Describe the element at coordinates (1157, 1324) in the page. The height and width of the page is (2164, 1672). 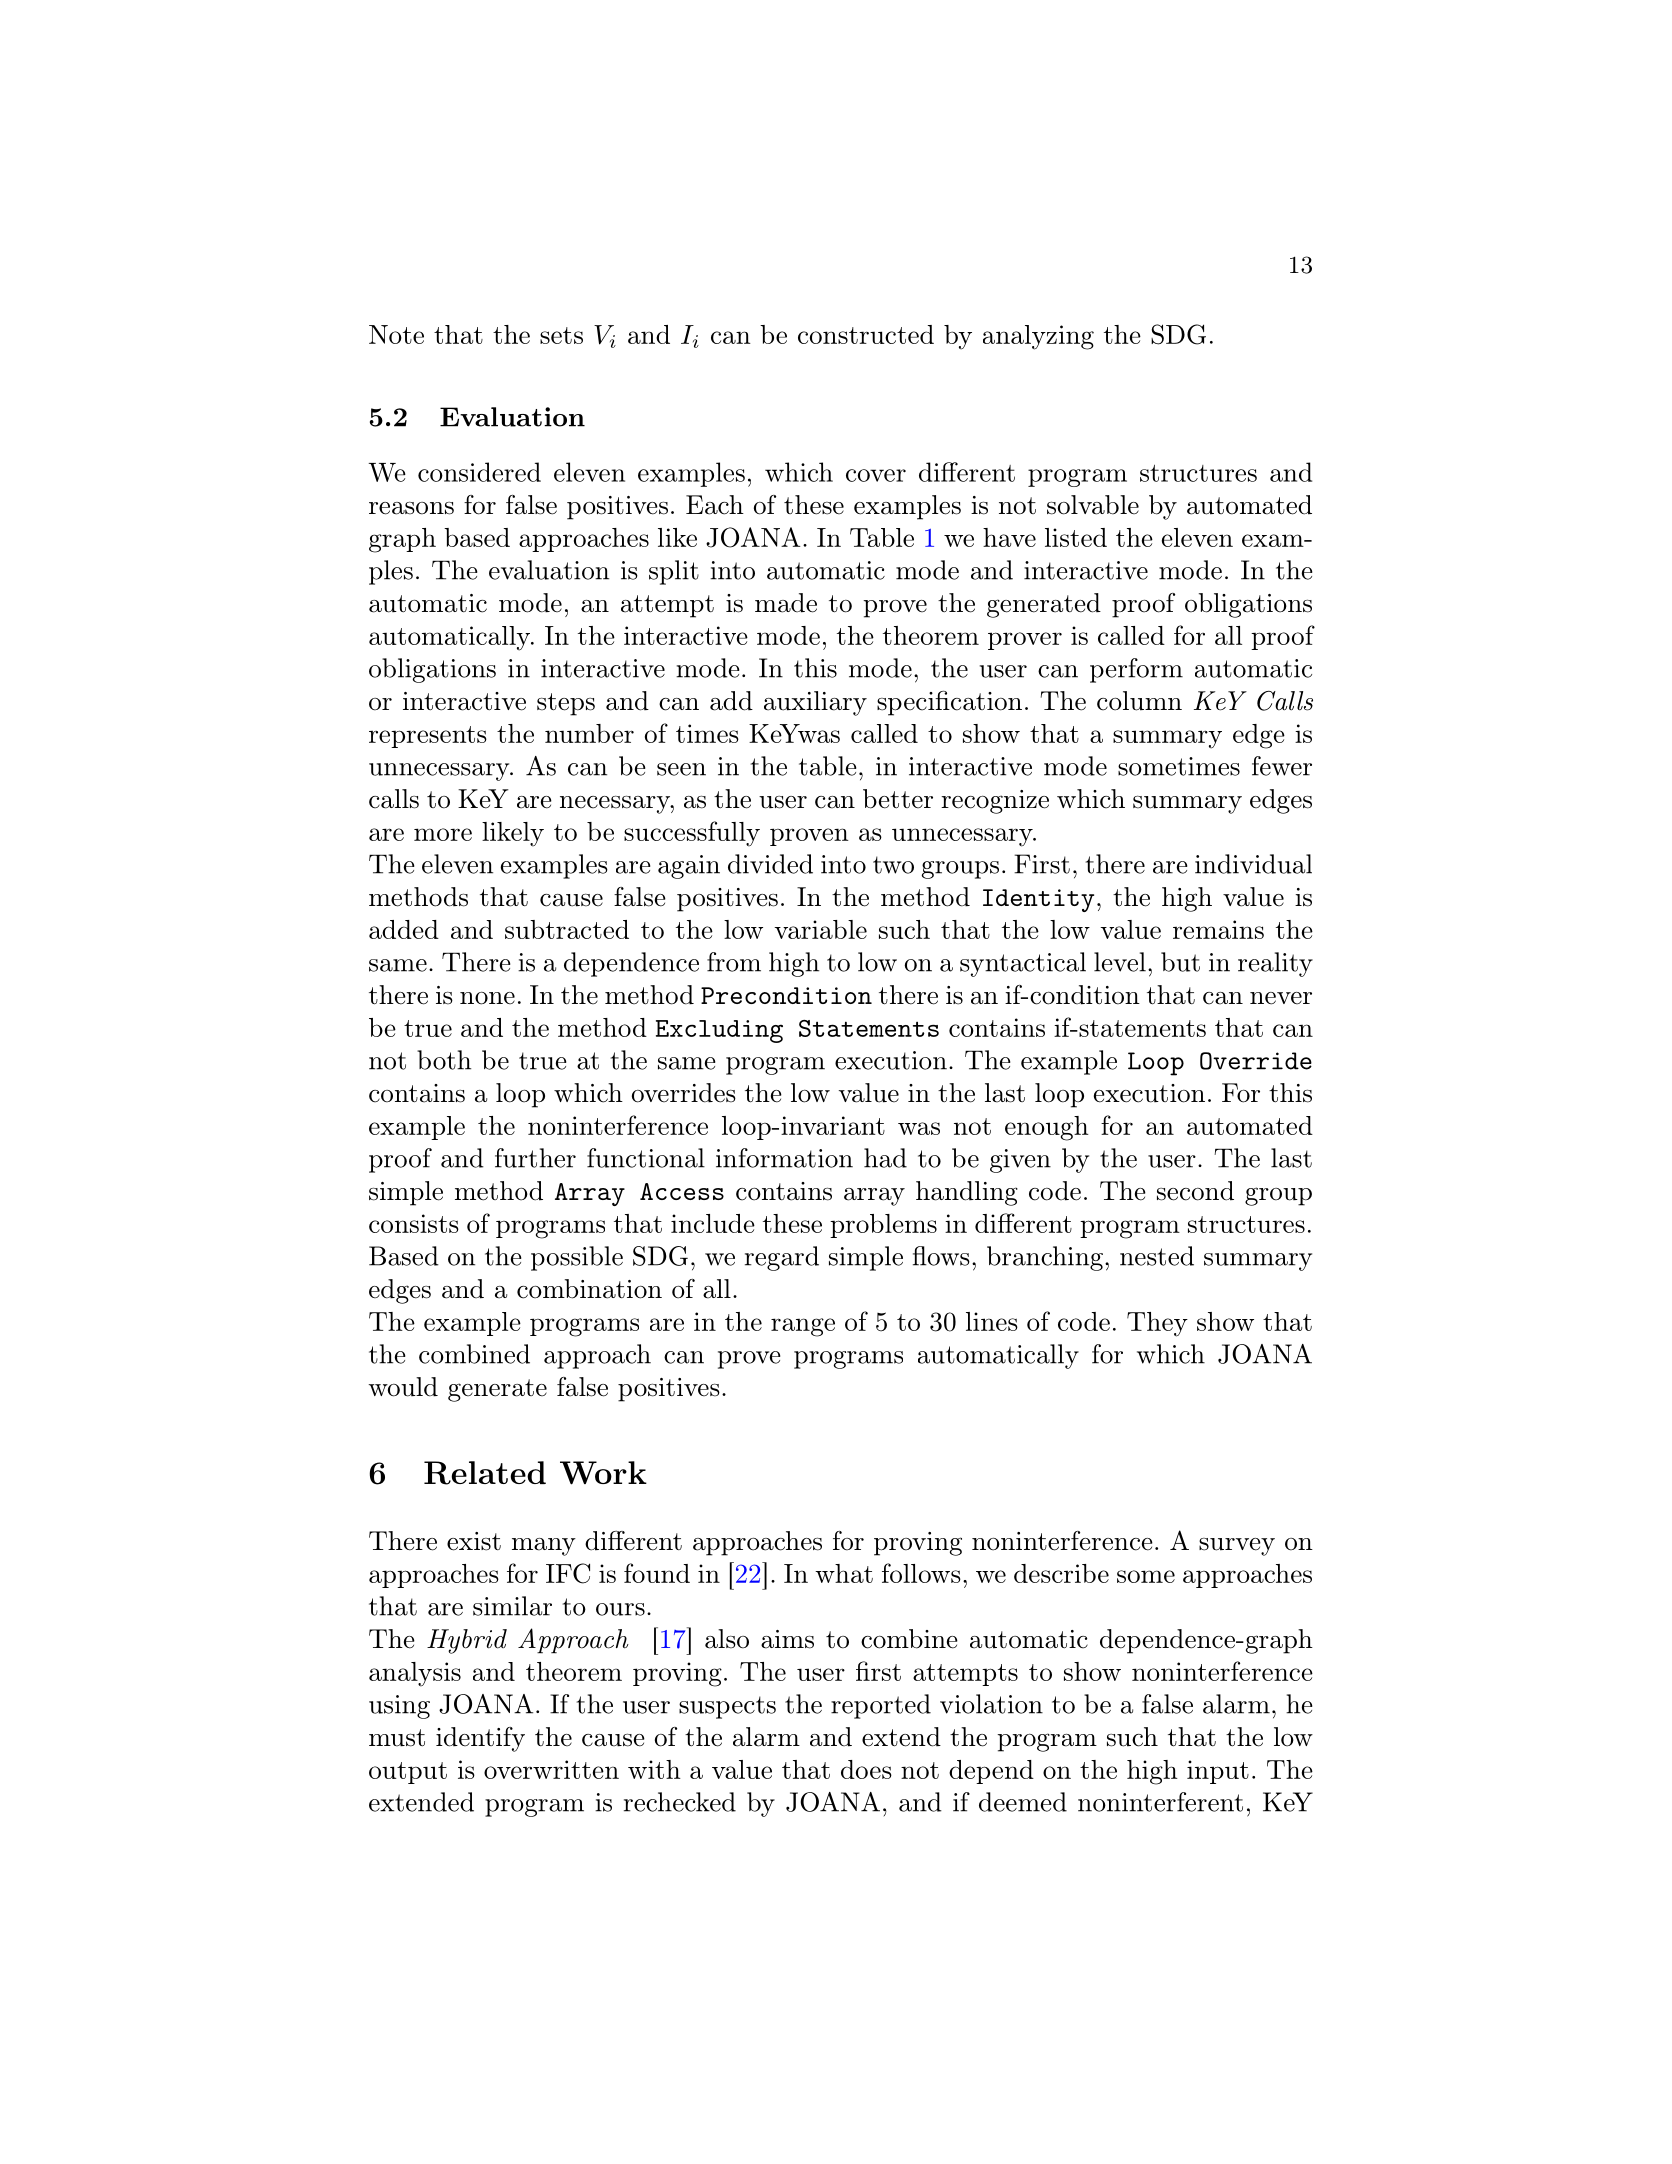
I see `They` at that location.
